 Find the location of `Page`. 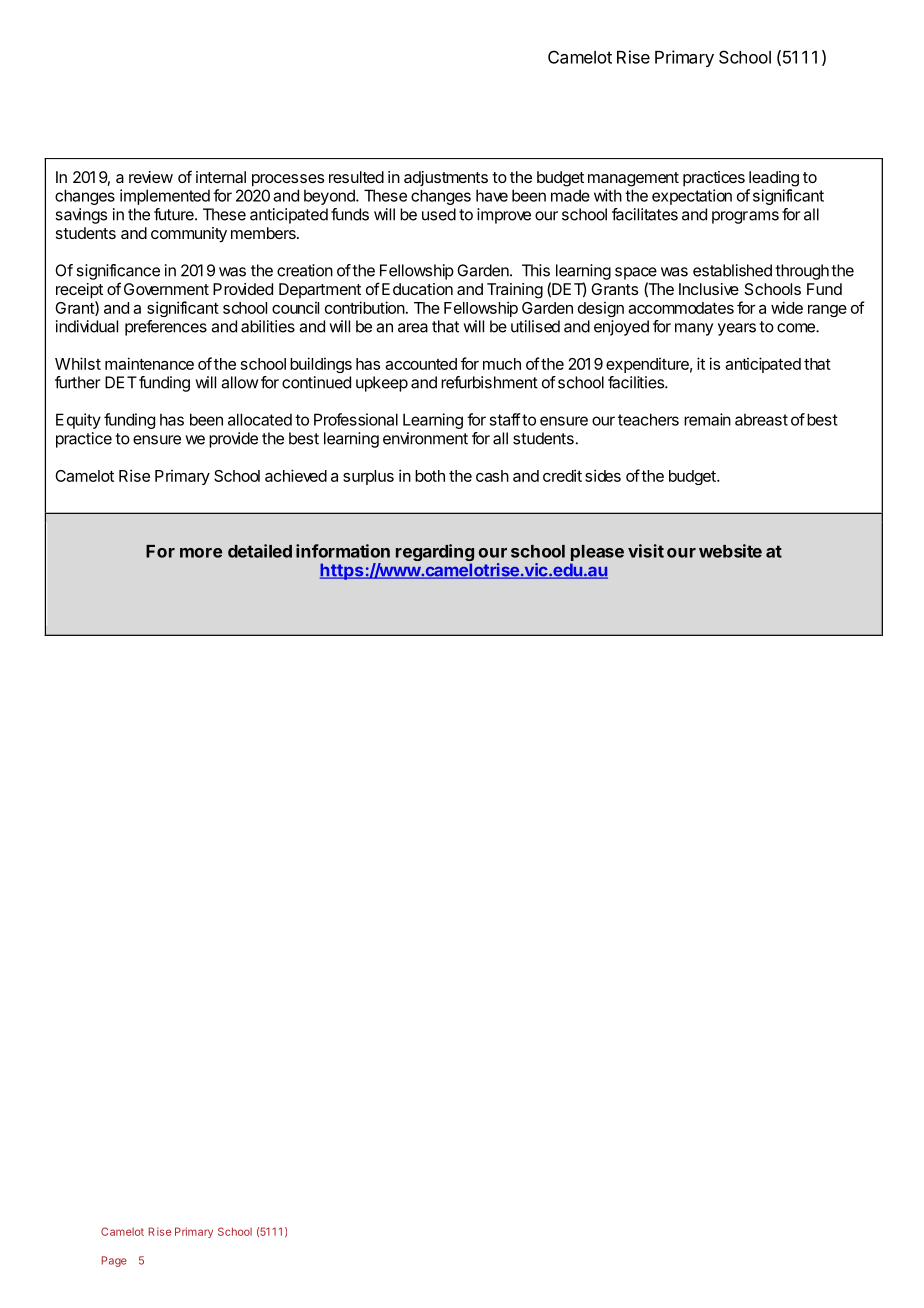

Page is located at coordinates (114, 1261).
